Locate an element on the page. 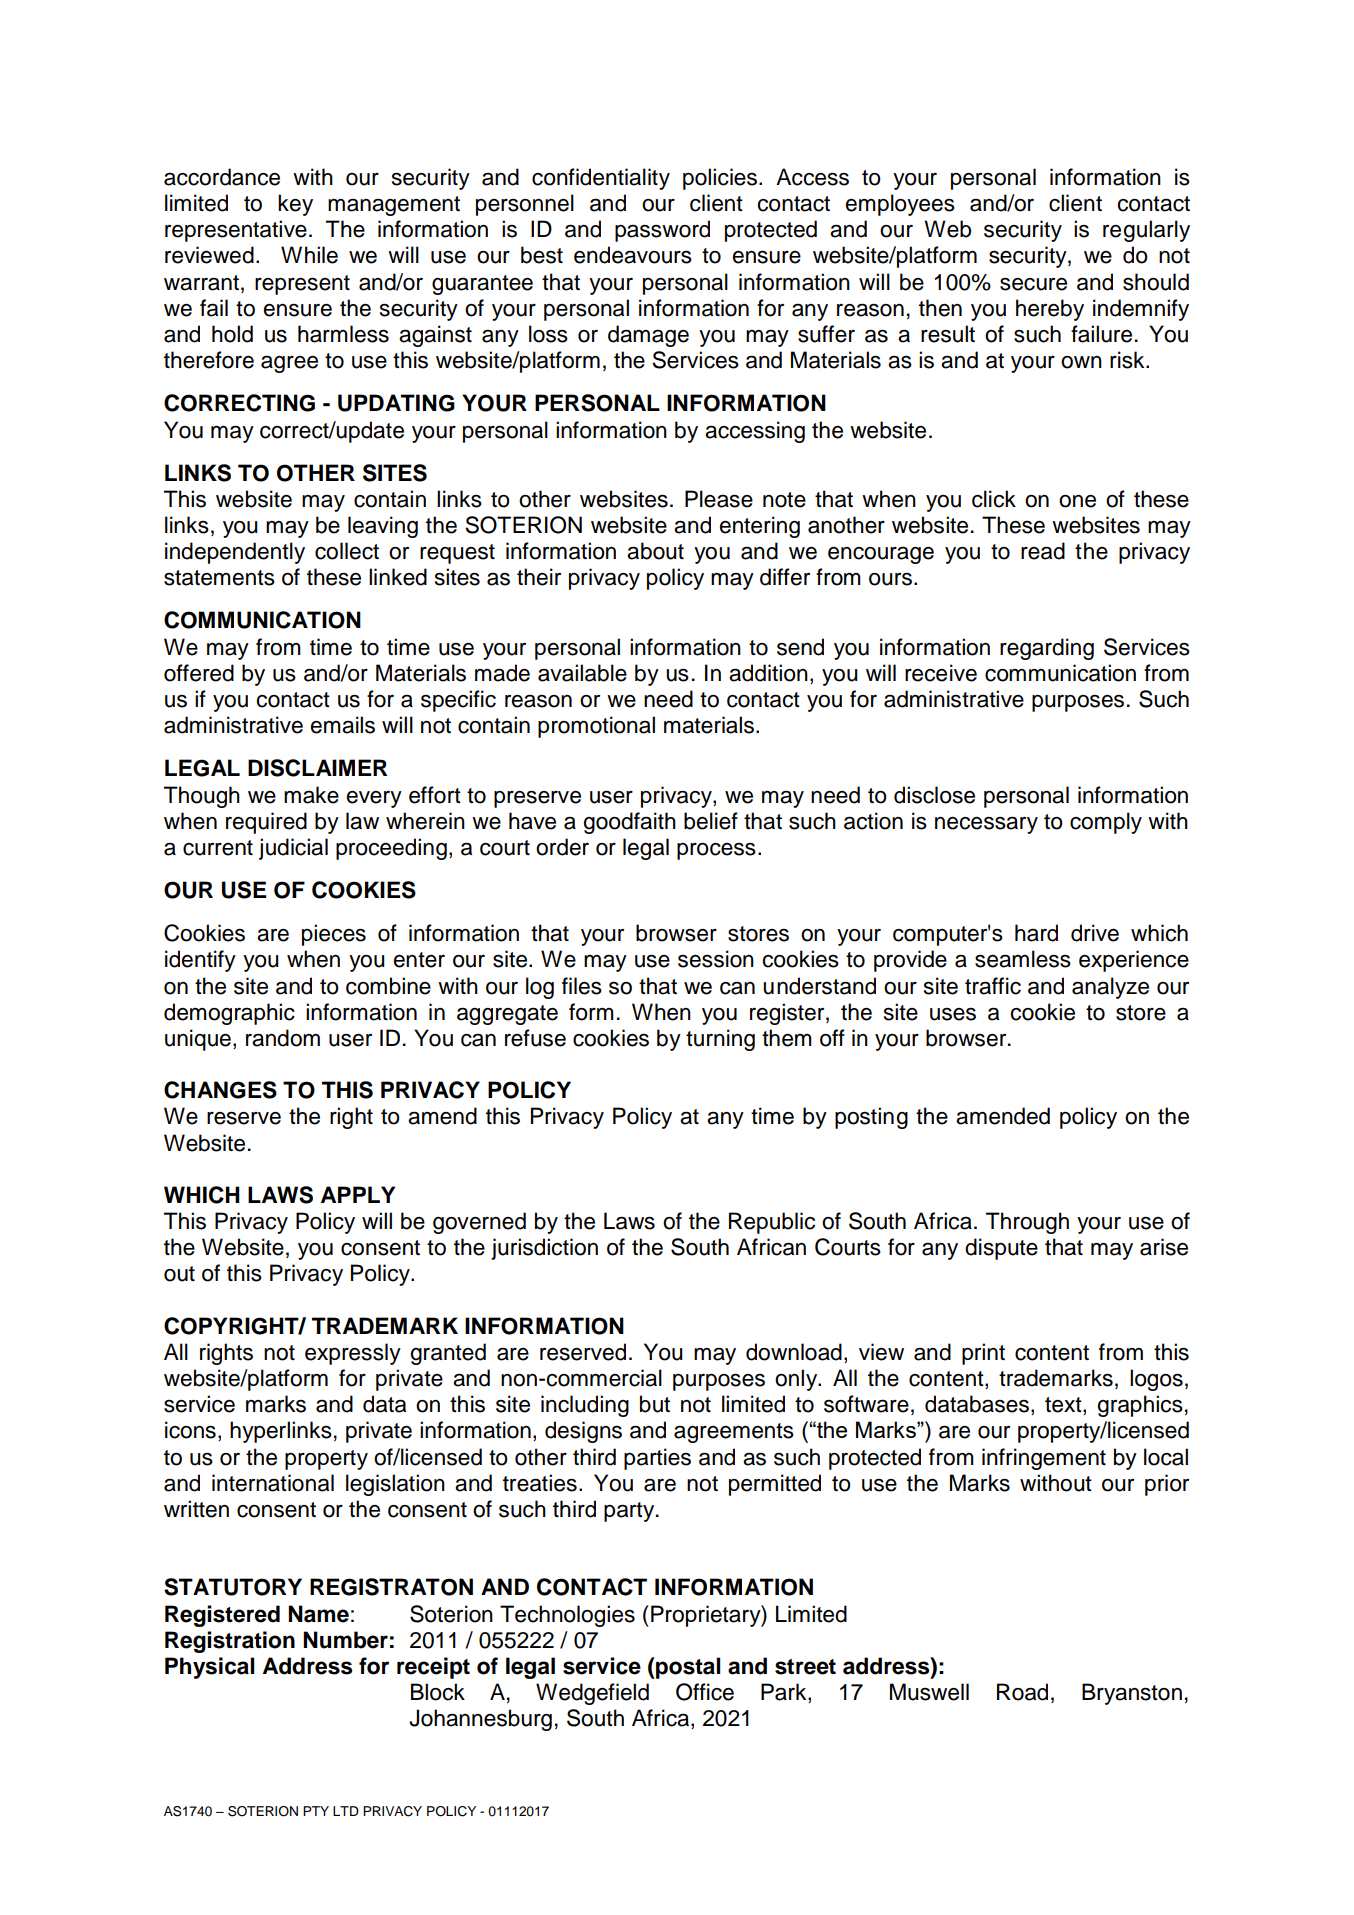 This image has height=1915, width=1354. secure is located at coordinates (1033, 284).
